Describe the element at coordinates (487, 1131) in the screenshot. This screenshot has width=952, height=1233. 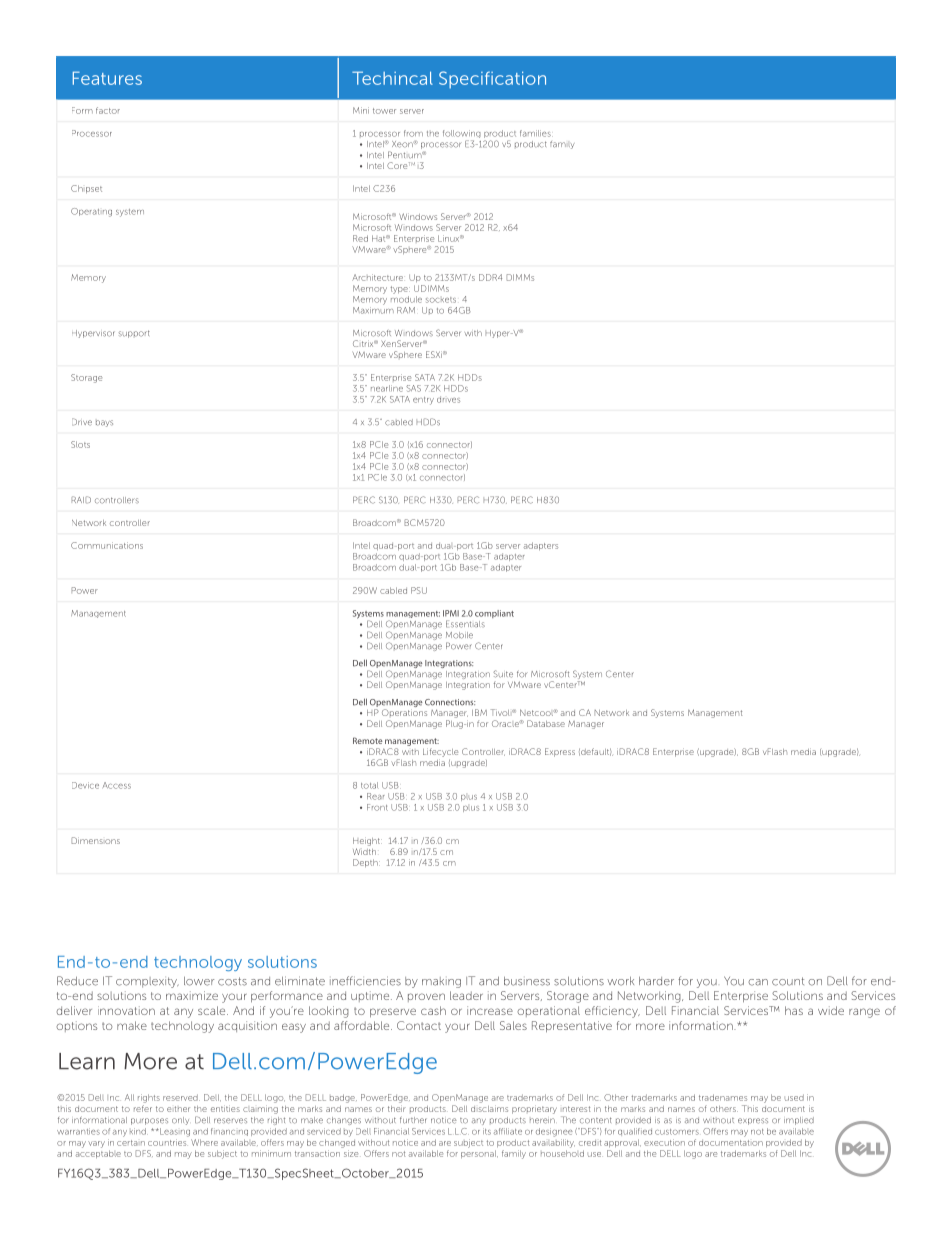
I see `its` at that location.
